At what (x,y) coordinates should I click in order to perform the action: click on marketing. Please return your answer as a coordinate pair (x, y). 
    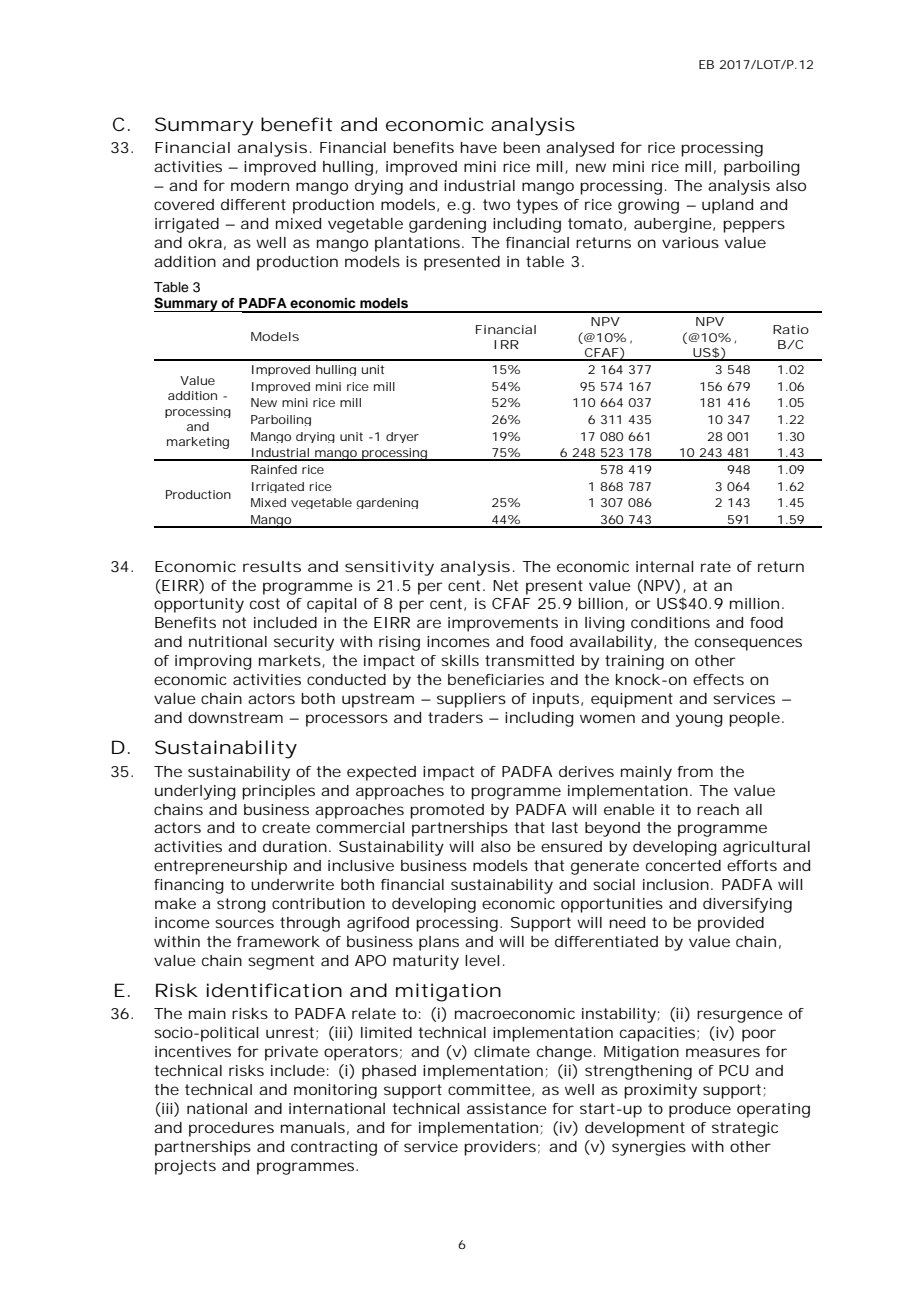
    Looking at the image, I should click on (198, 443).
